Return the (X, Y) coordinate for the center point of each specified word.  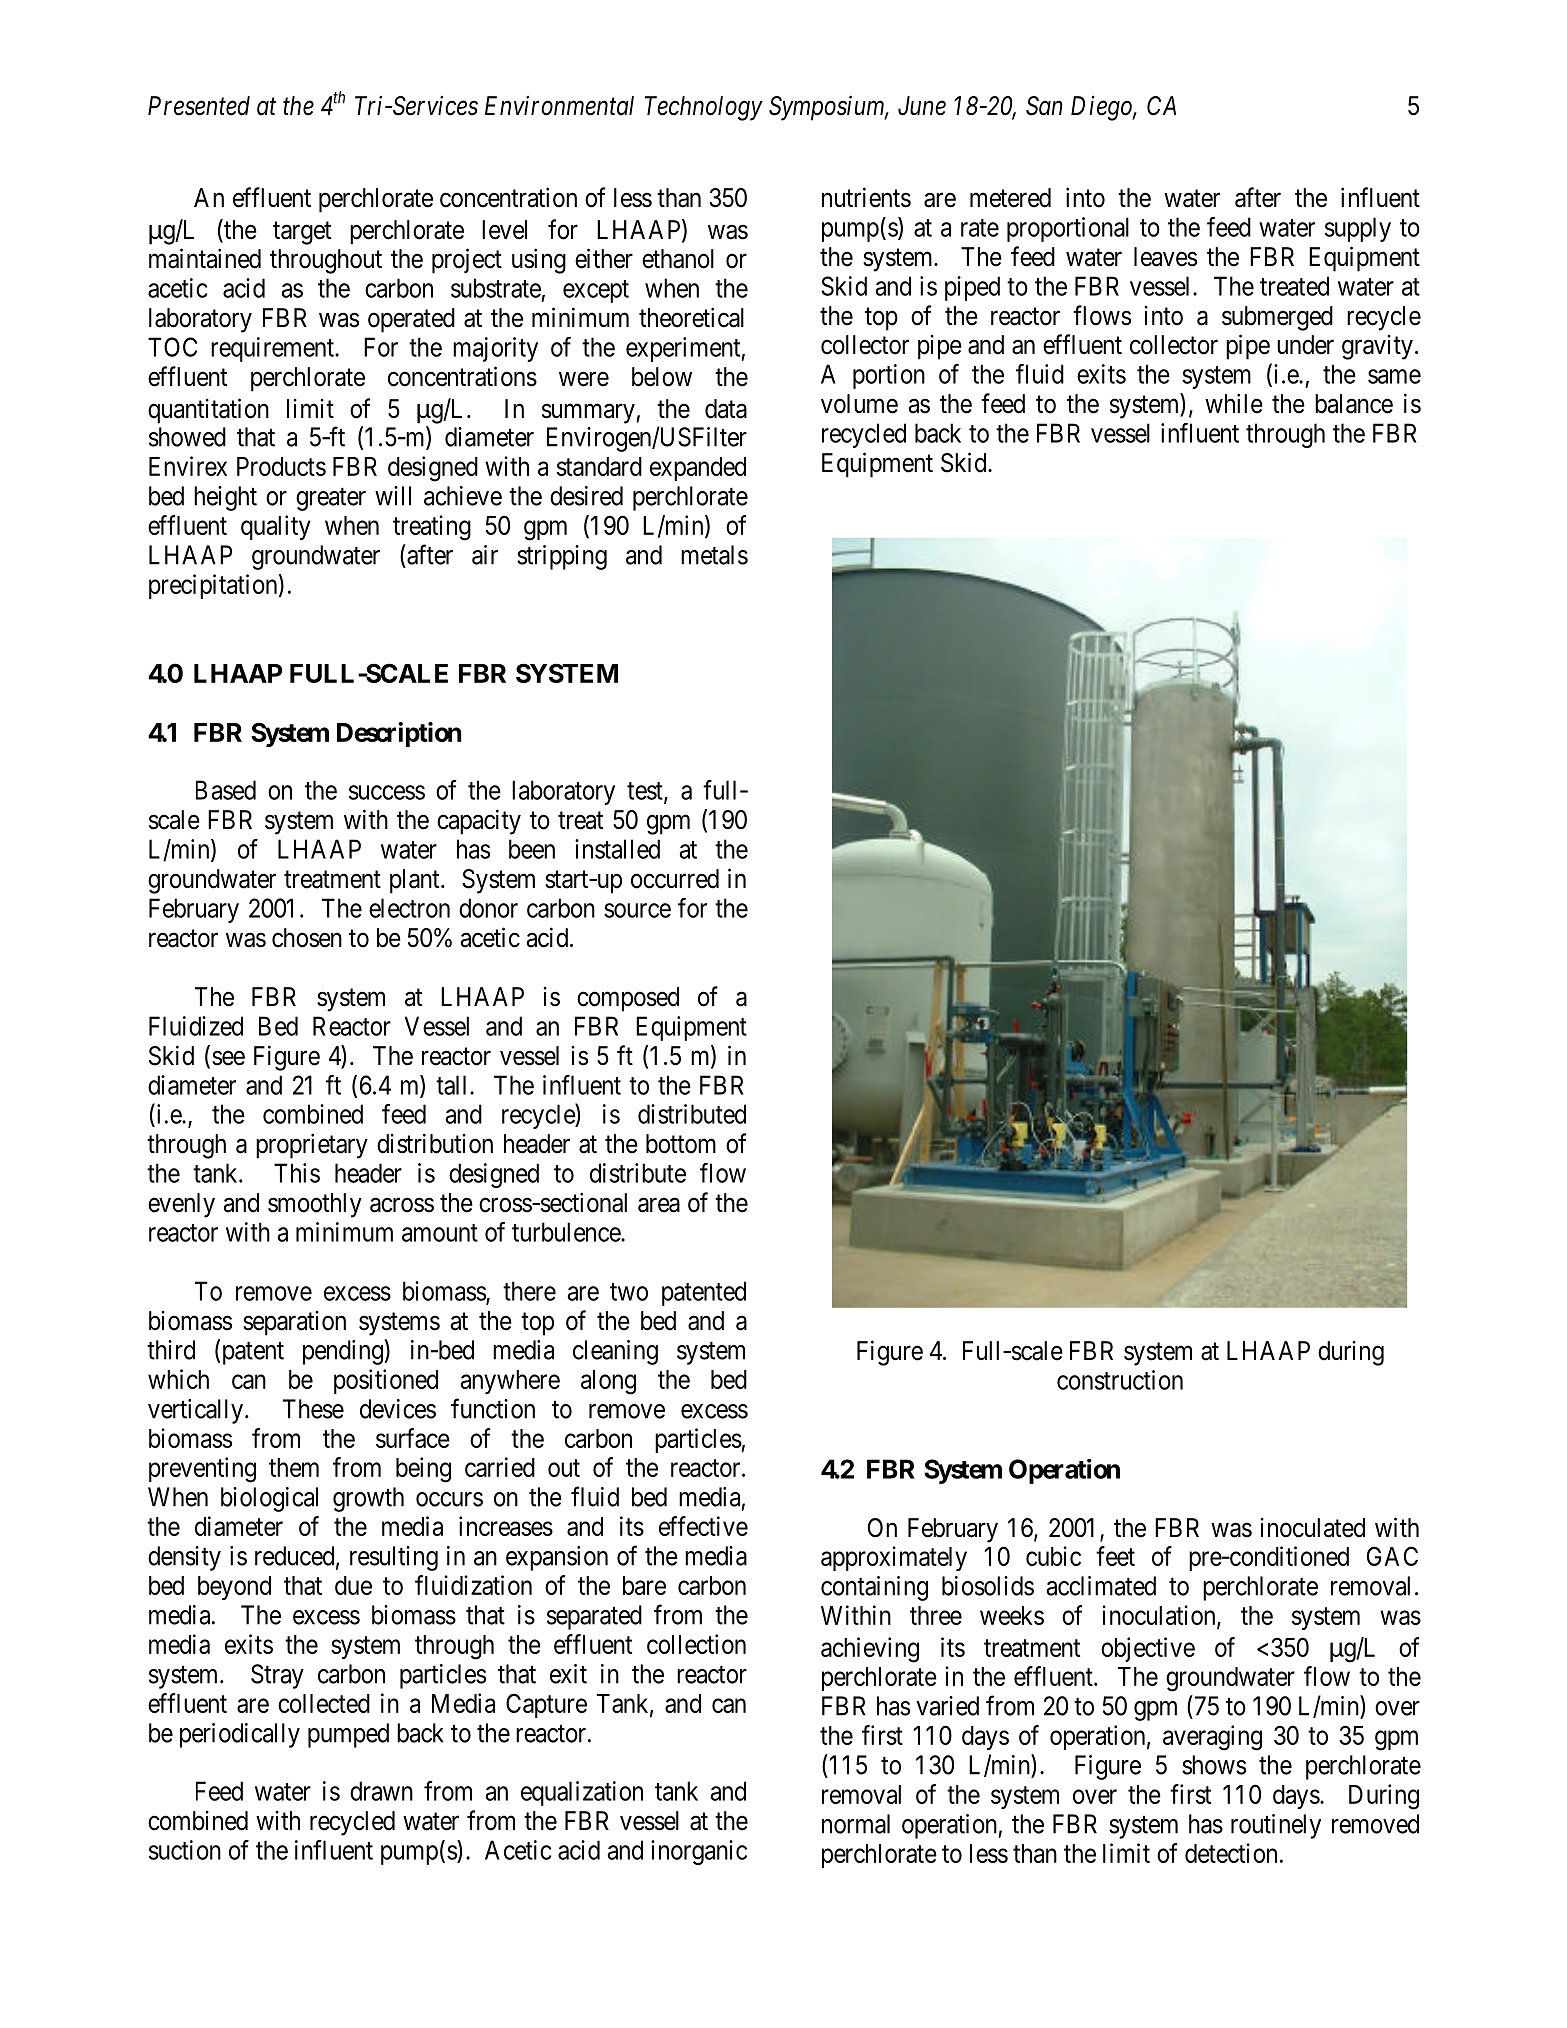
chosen (307, 938)
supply (1358, 229)
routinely (1276, 1826)
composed (628, 999)
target (302, 233)
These (313, 1409)
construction (1120, 1380)
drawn (381, 1791)
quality (276, 527)
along (608, 1382)
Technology (704, 108)
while (1234, 403)
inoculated (1312, 1528)
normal (856, 1824)
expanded (698, 469)
